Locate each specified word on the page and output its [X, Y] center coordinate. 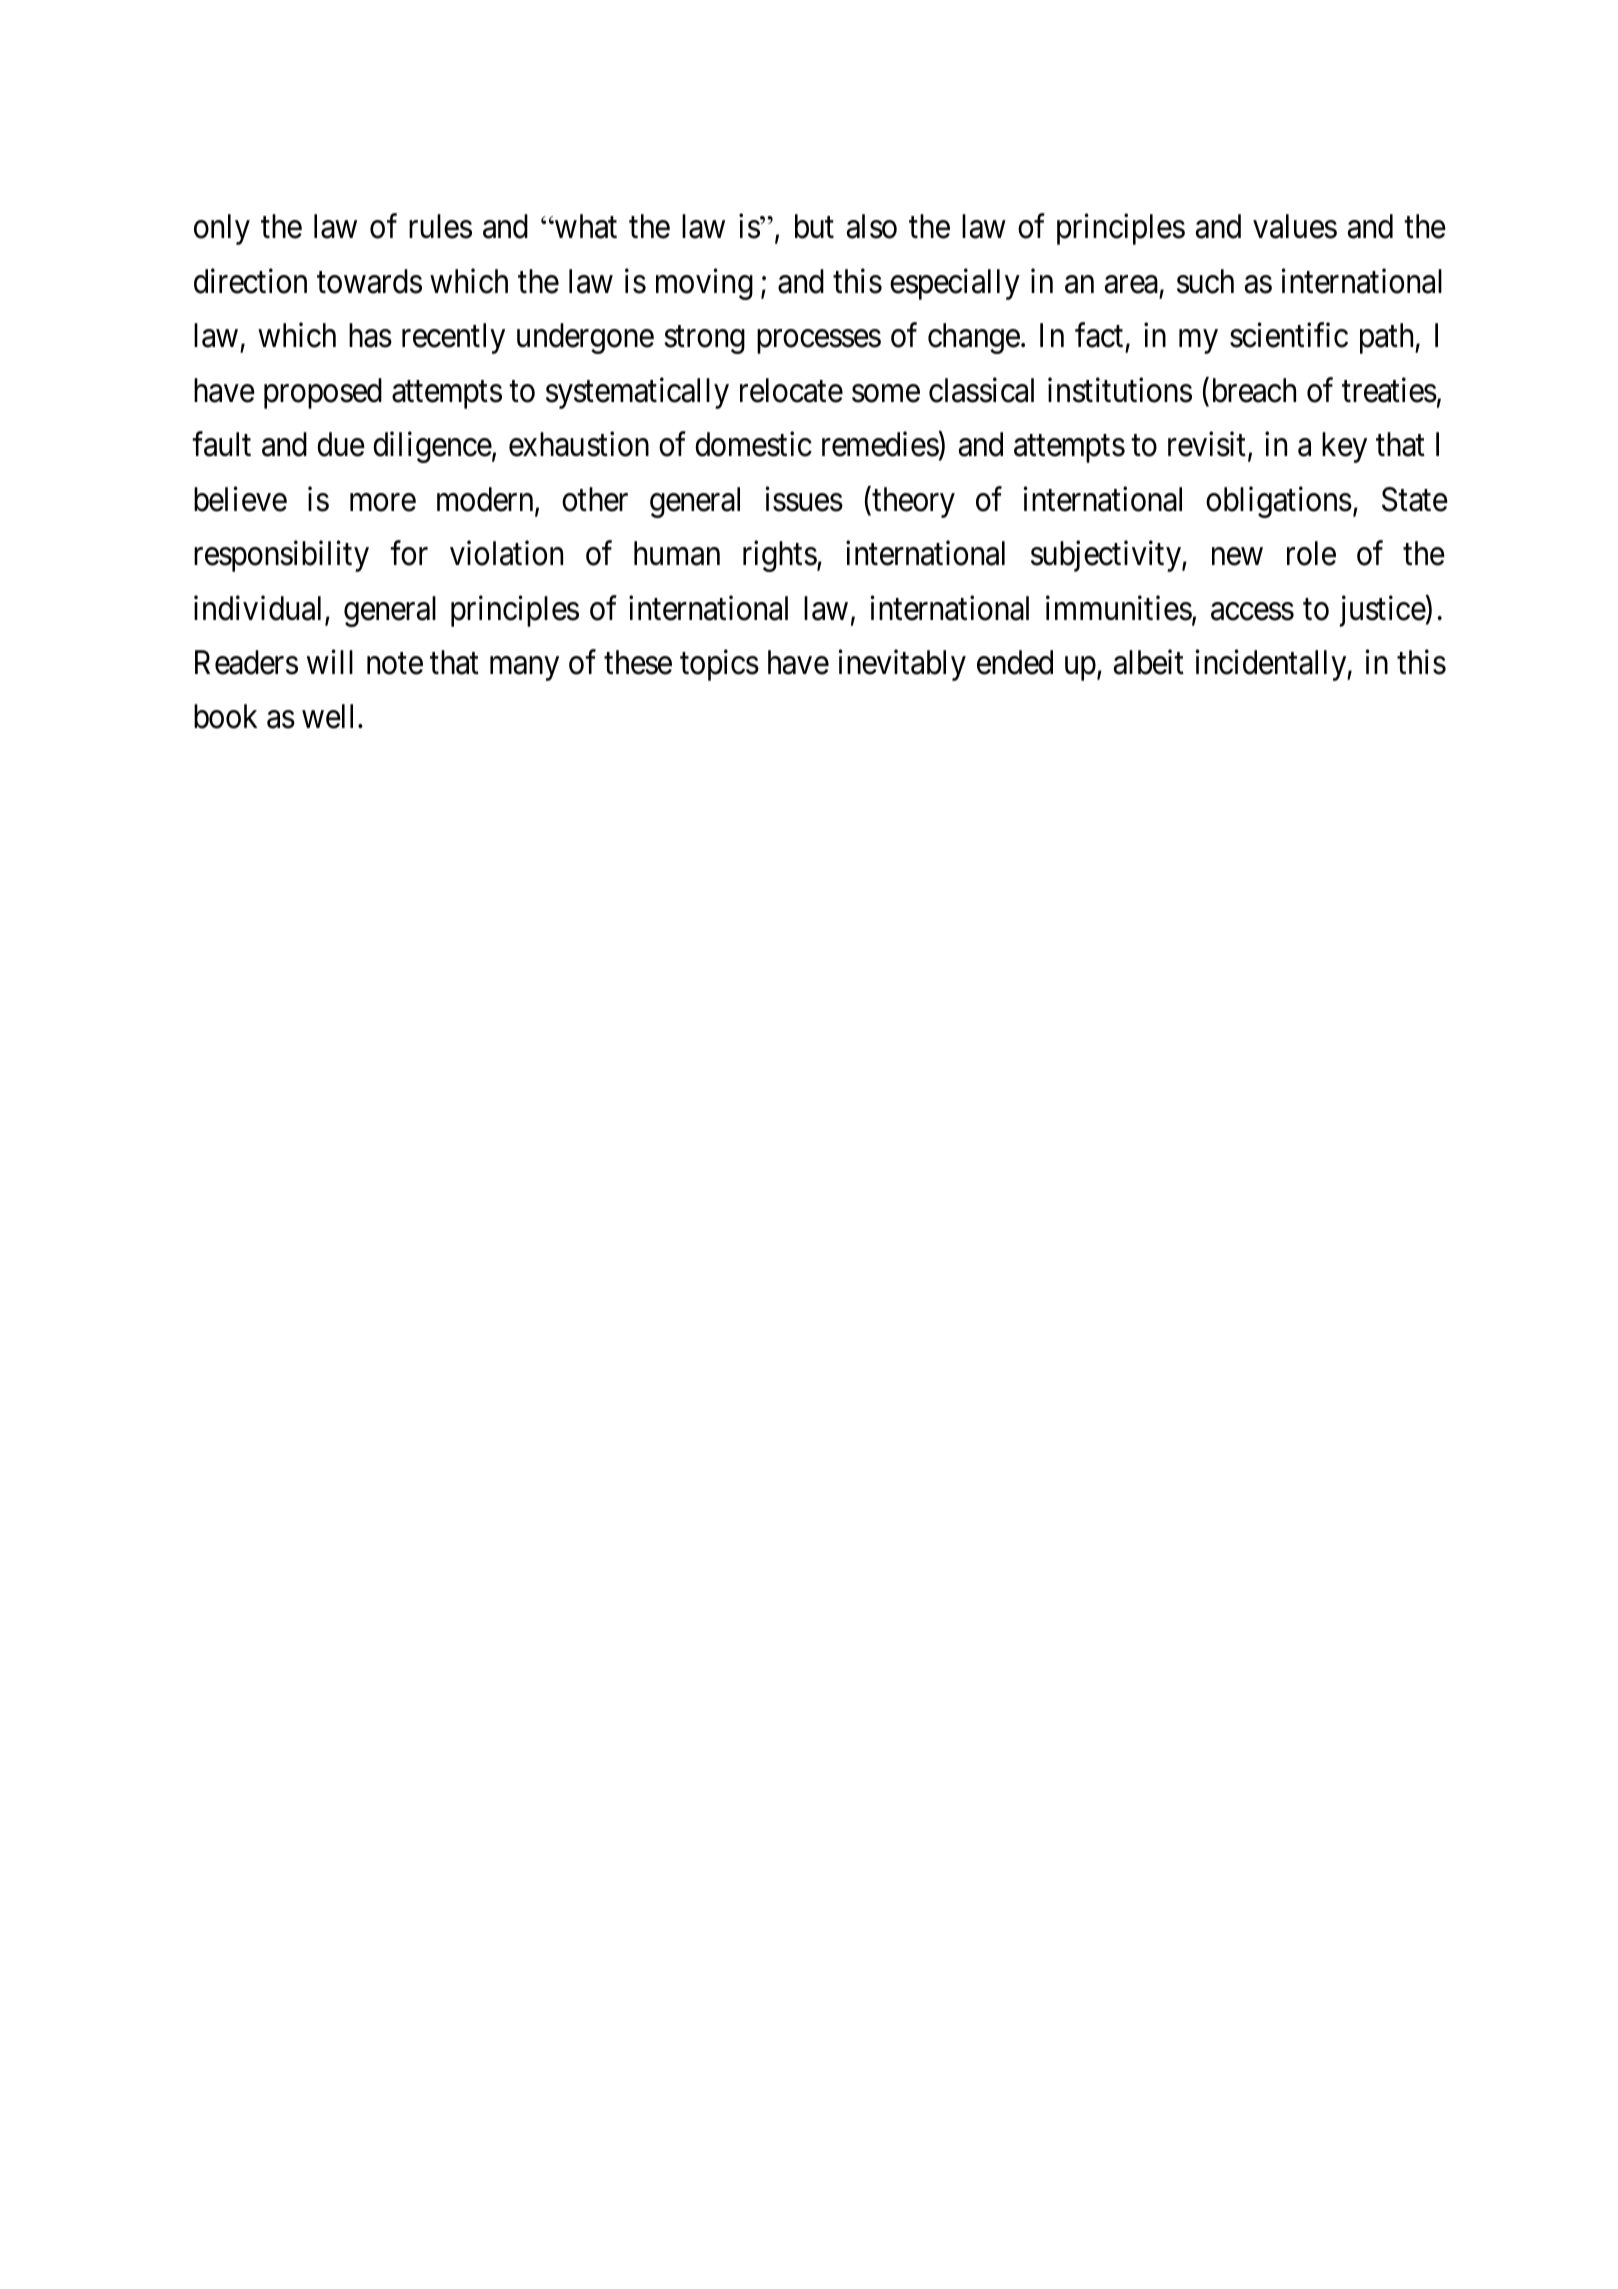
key [1344, 447]
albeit [1149, 662]
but [814, 226]
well [330, 716]
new [1237, 557]
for [409, 553]
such [1205, 281]
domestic [753, 444]
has [370, 335]
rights [780, 556]
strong [705, 340]
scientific [1289, 335]
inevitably [902, 665]
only [222, 229]
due [341, 444]
